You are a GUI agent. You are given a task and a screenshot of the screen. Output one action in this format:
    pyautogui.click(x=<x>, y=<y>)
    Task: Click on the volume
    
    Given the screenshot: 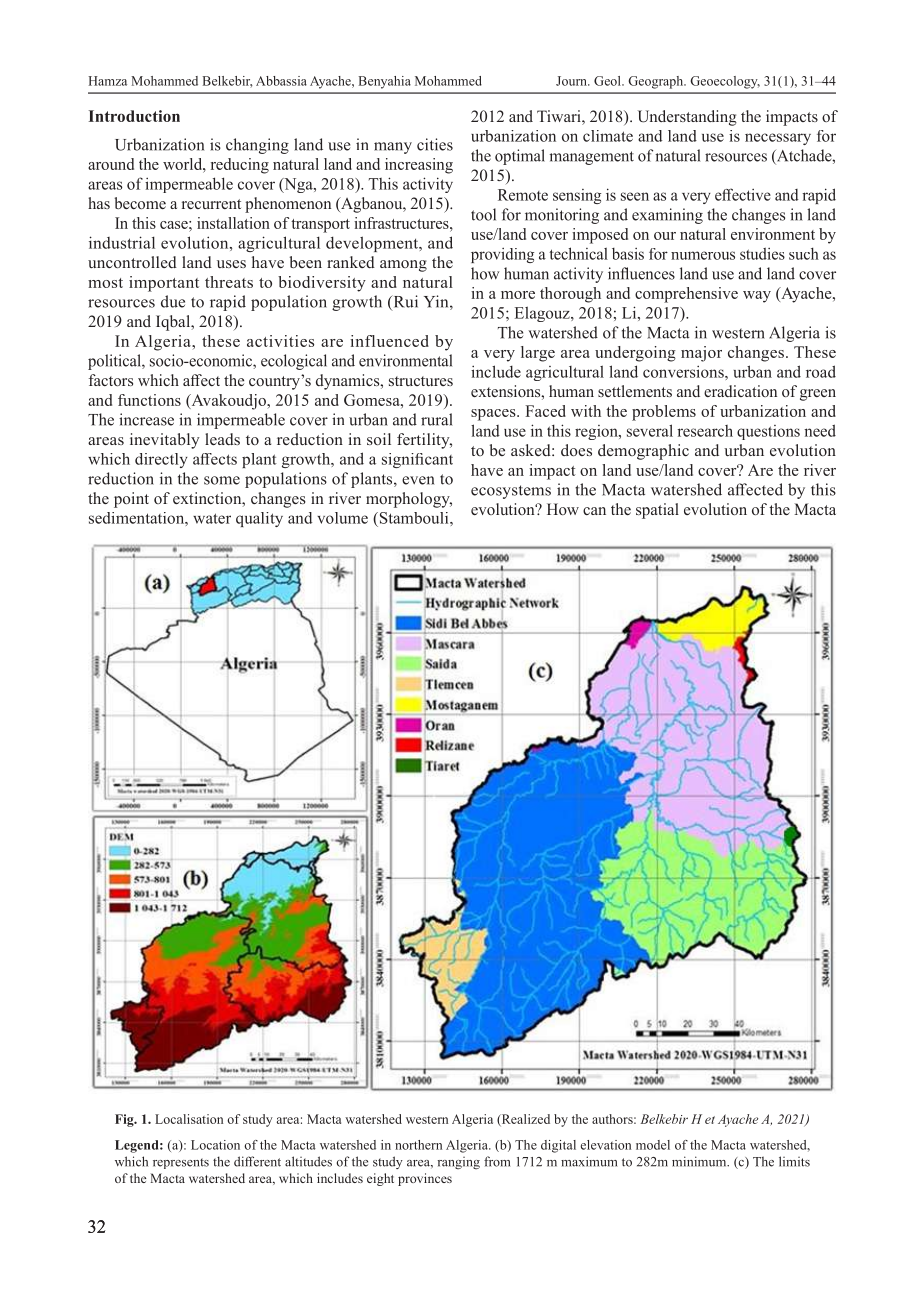 What is the action you would take?
    pyautogui.click(x=342, y=518)
